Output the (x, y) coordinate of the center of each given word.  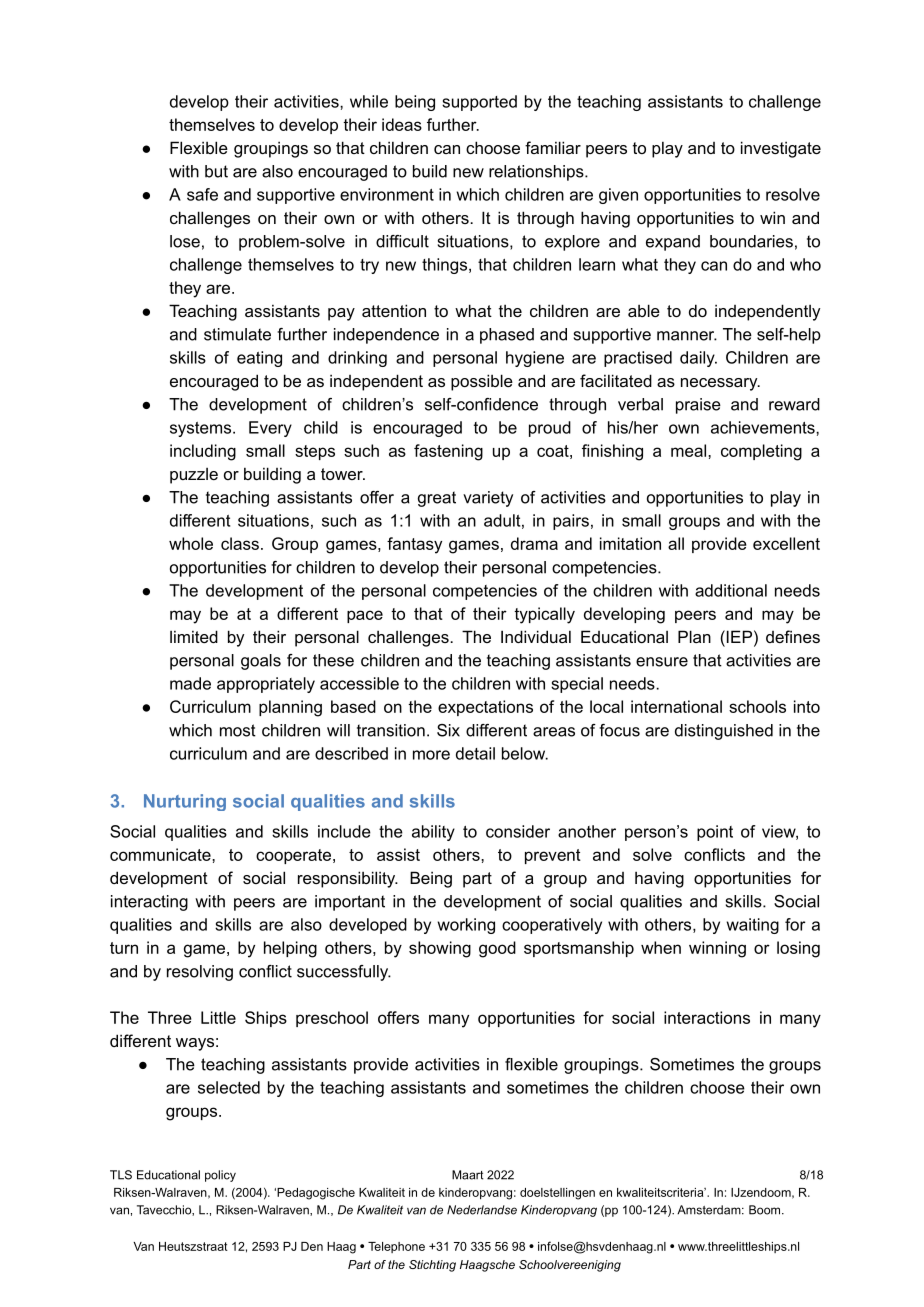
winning (717, 949)
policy (220, 1176)
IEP (739, 636)
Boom (766, 1210)
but (216, 171)
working (466, 926)
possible (482, 382)
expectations (485, 708)
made (190, 683)
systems (200, 429)
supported (479, 103)
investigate (781, 149)
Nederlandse (482, 1210)
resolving (200, 973)
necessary (720, 384)
